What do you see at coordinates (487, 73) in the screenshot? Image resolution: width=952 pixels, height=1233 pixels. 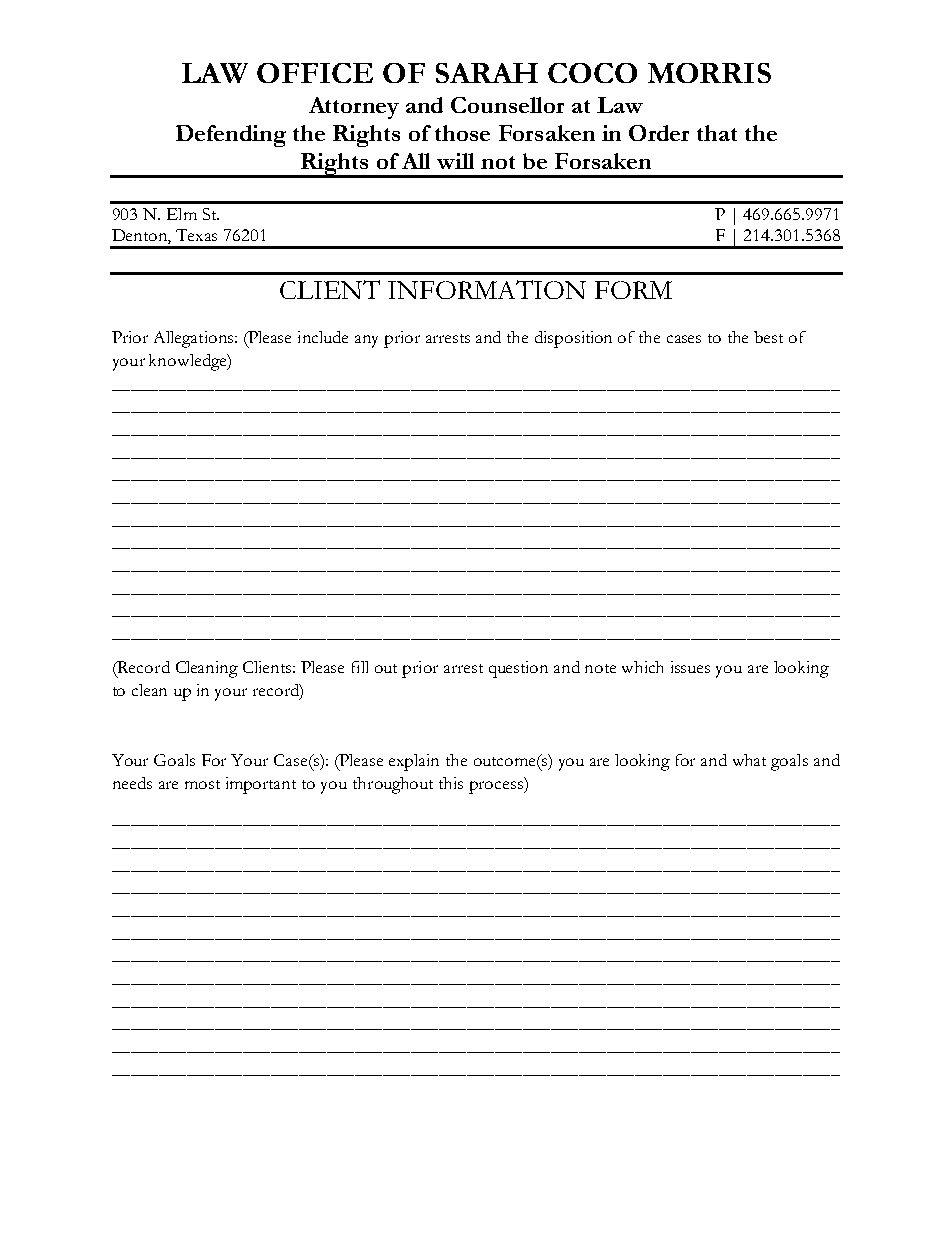 I see `SARAH` at bounding box center [487, 73].
